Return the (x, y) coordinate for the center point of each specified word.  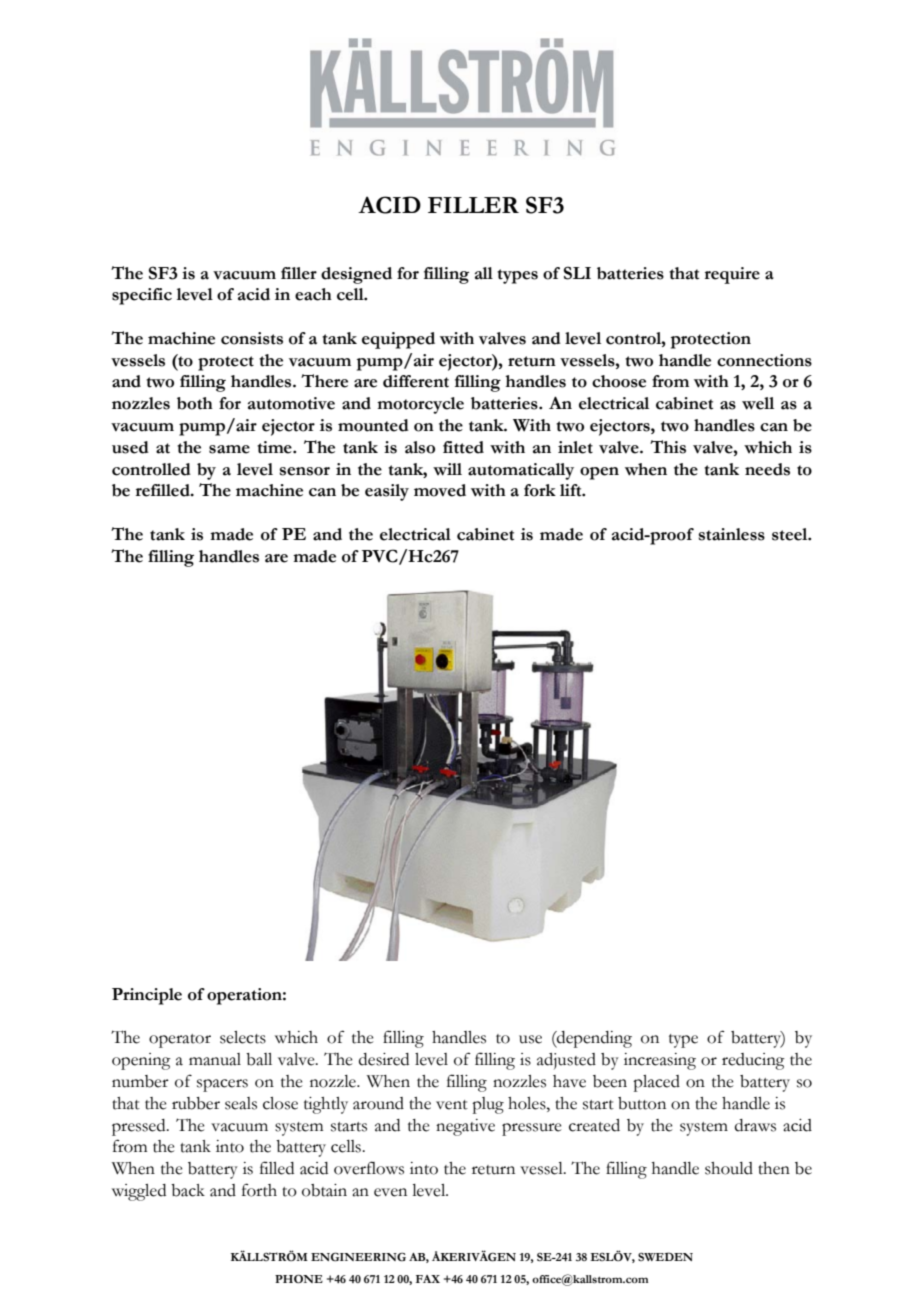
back (188, 1190)
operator (180, 1041)
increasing (660, 1061)
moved (440, 490)
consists (252, 338)
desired (384, 1059)
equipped (398, 340)
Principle (147, 996)
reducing (753, 1061)
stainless (732, 534)
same (229, 449)
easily (387, 492)
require (732, 275)
